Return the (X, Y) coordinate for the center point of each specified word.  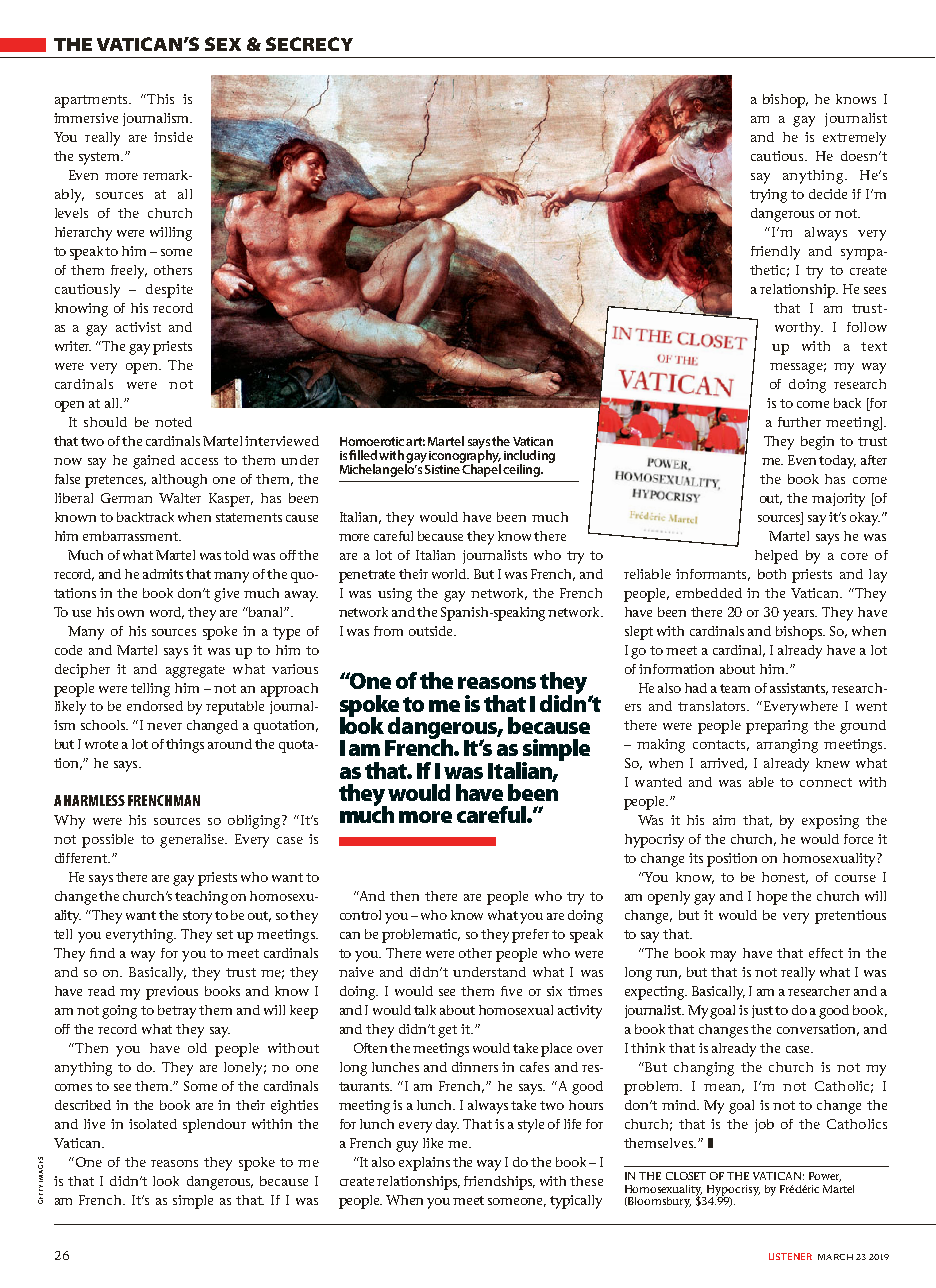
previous (172, 993)
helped (776, 557)
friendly (775, 253)
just (764, 1011)
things (185, 746)
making (661, 746)
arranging (787, 746)
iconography (465, 456)
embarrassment (132, 536)
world (450, 574)
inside (173, 137)
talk (425, 1010)
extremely (854, 139)
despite (169, 291)
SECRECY (309, 44)
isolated (153, 1124)
